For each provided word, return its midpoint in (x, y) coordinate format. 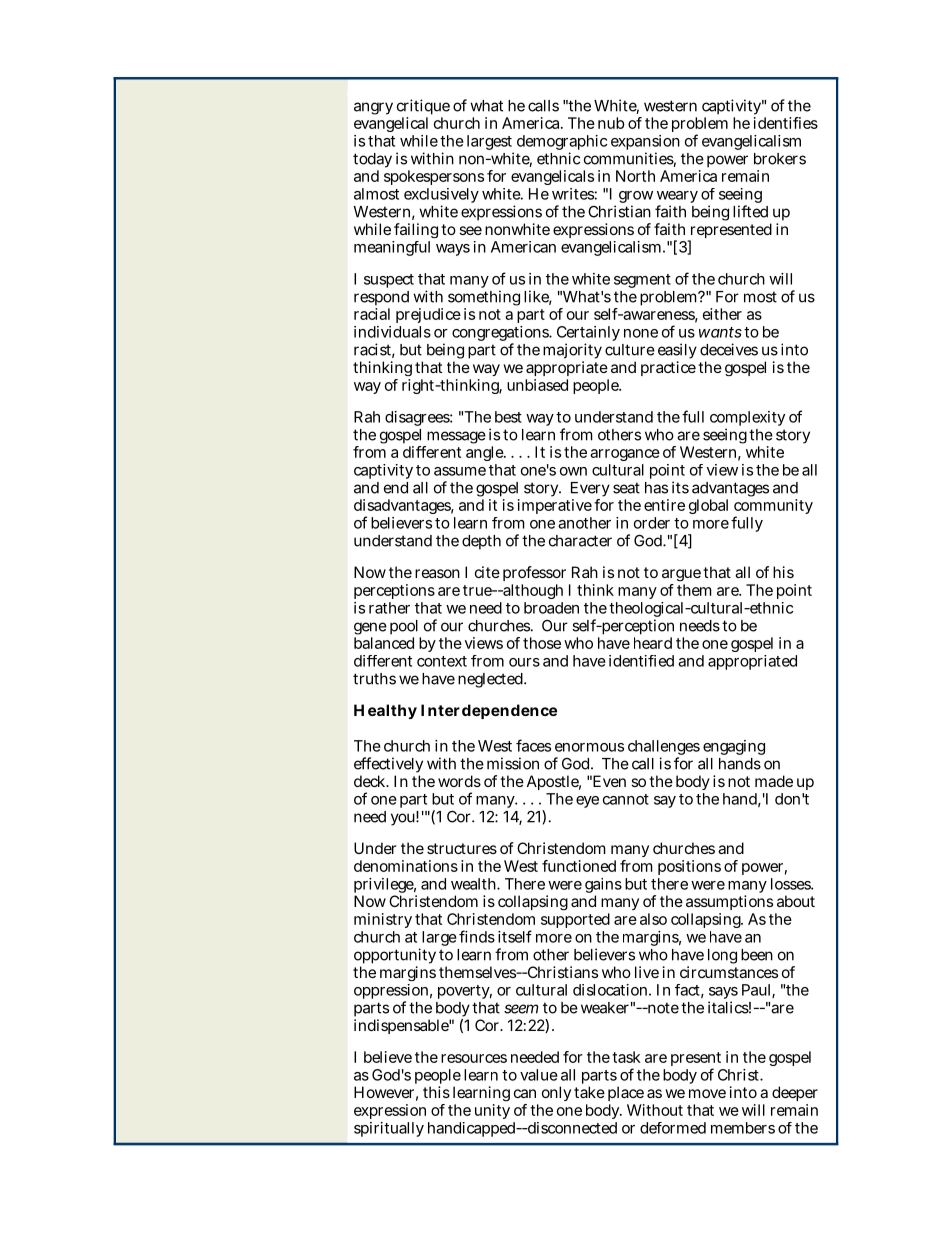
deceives (729, 349)
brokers (780, 159)
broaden (551, 608)
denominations (406, 866)
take (589, 1092)
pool (404, 627)
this (436, 1092)
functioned (579, 866)
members (743, 1128)
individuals (392, 332)
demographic (562, 144)
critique (423, 107)
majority (572, 352)
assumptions (729, 902)
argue (681, 577)
